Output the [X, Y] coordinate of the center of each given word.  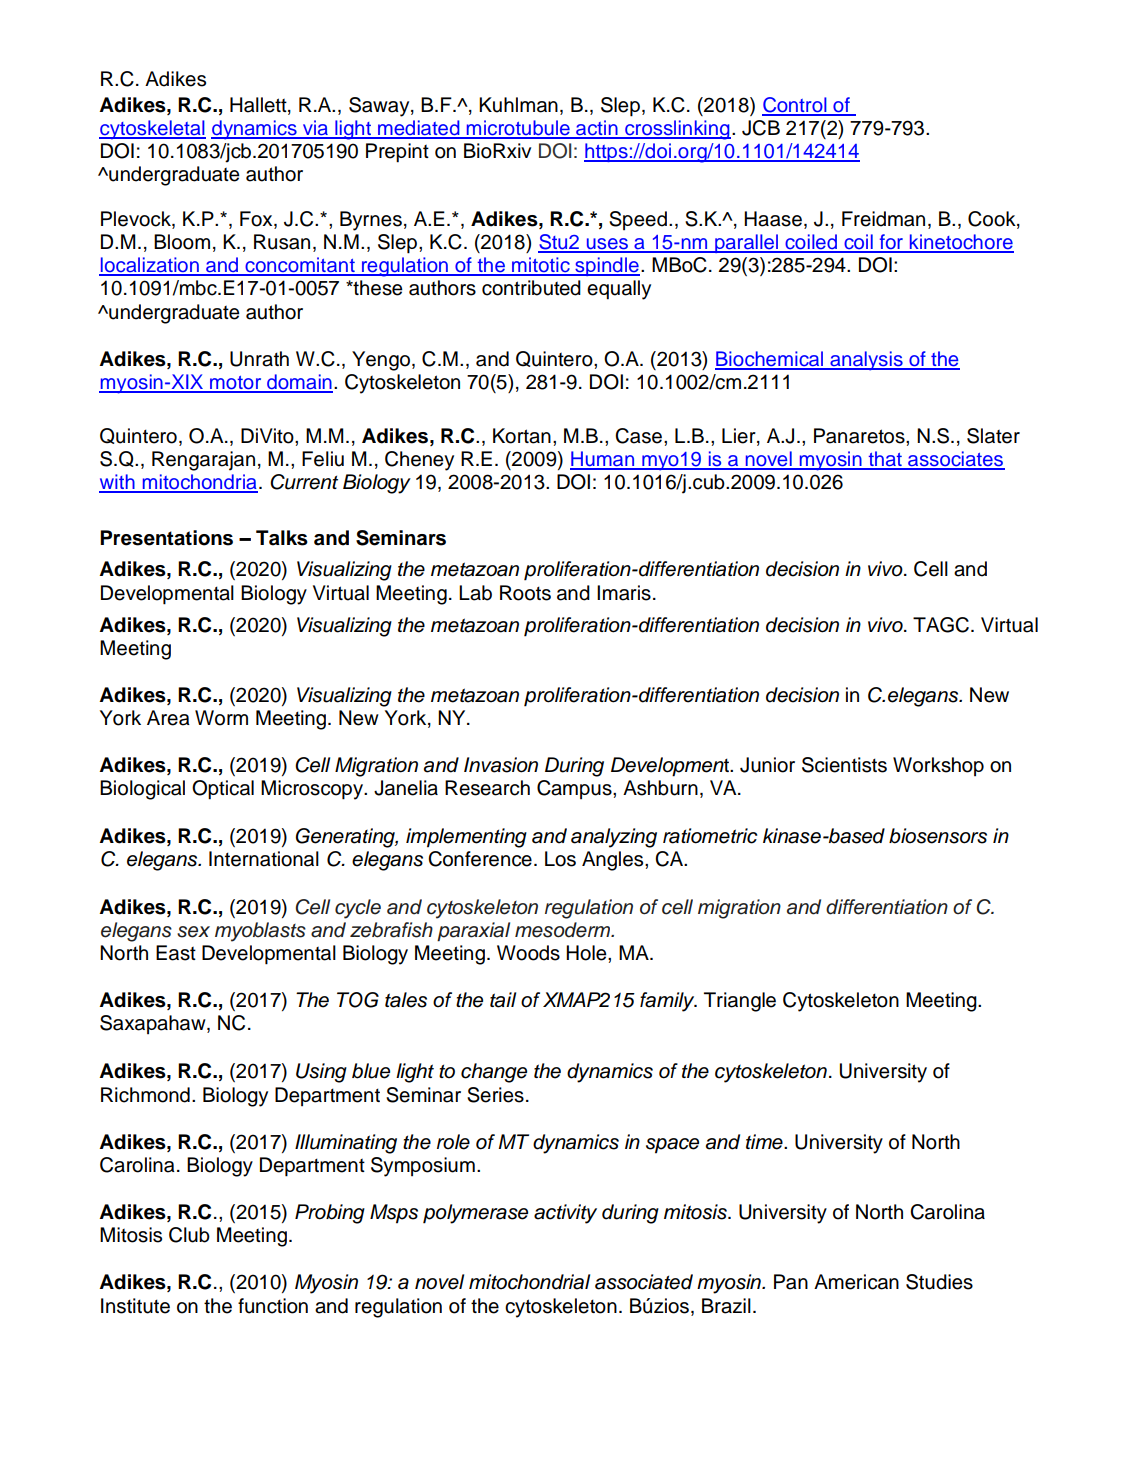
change [494, 1073]
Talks [282, 538]
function [273, 1306]
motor [236, 384]
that [885, 460]
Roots [525, 593]
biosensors [938, 836]
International [264, 859]
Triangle [740, 1002]
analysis [866, 361]
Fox [257, 220]
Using [321, 1073]
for [891, 243]
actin [597, 129]
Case [640, 436]
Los [560, 859]
